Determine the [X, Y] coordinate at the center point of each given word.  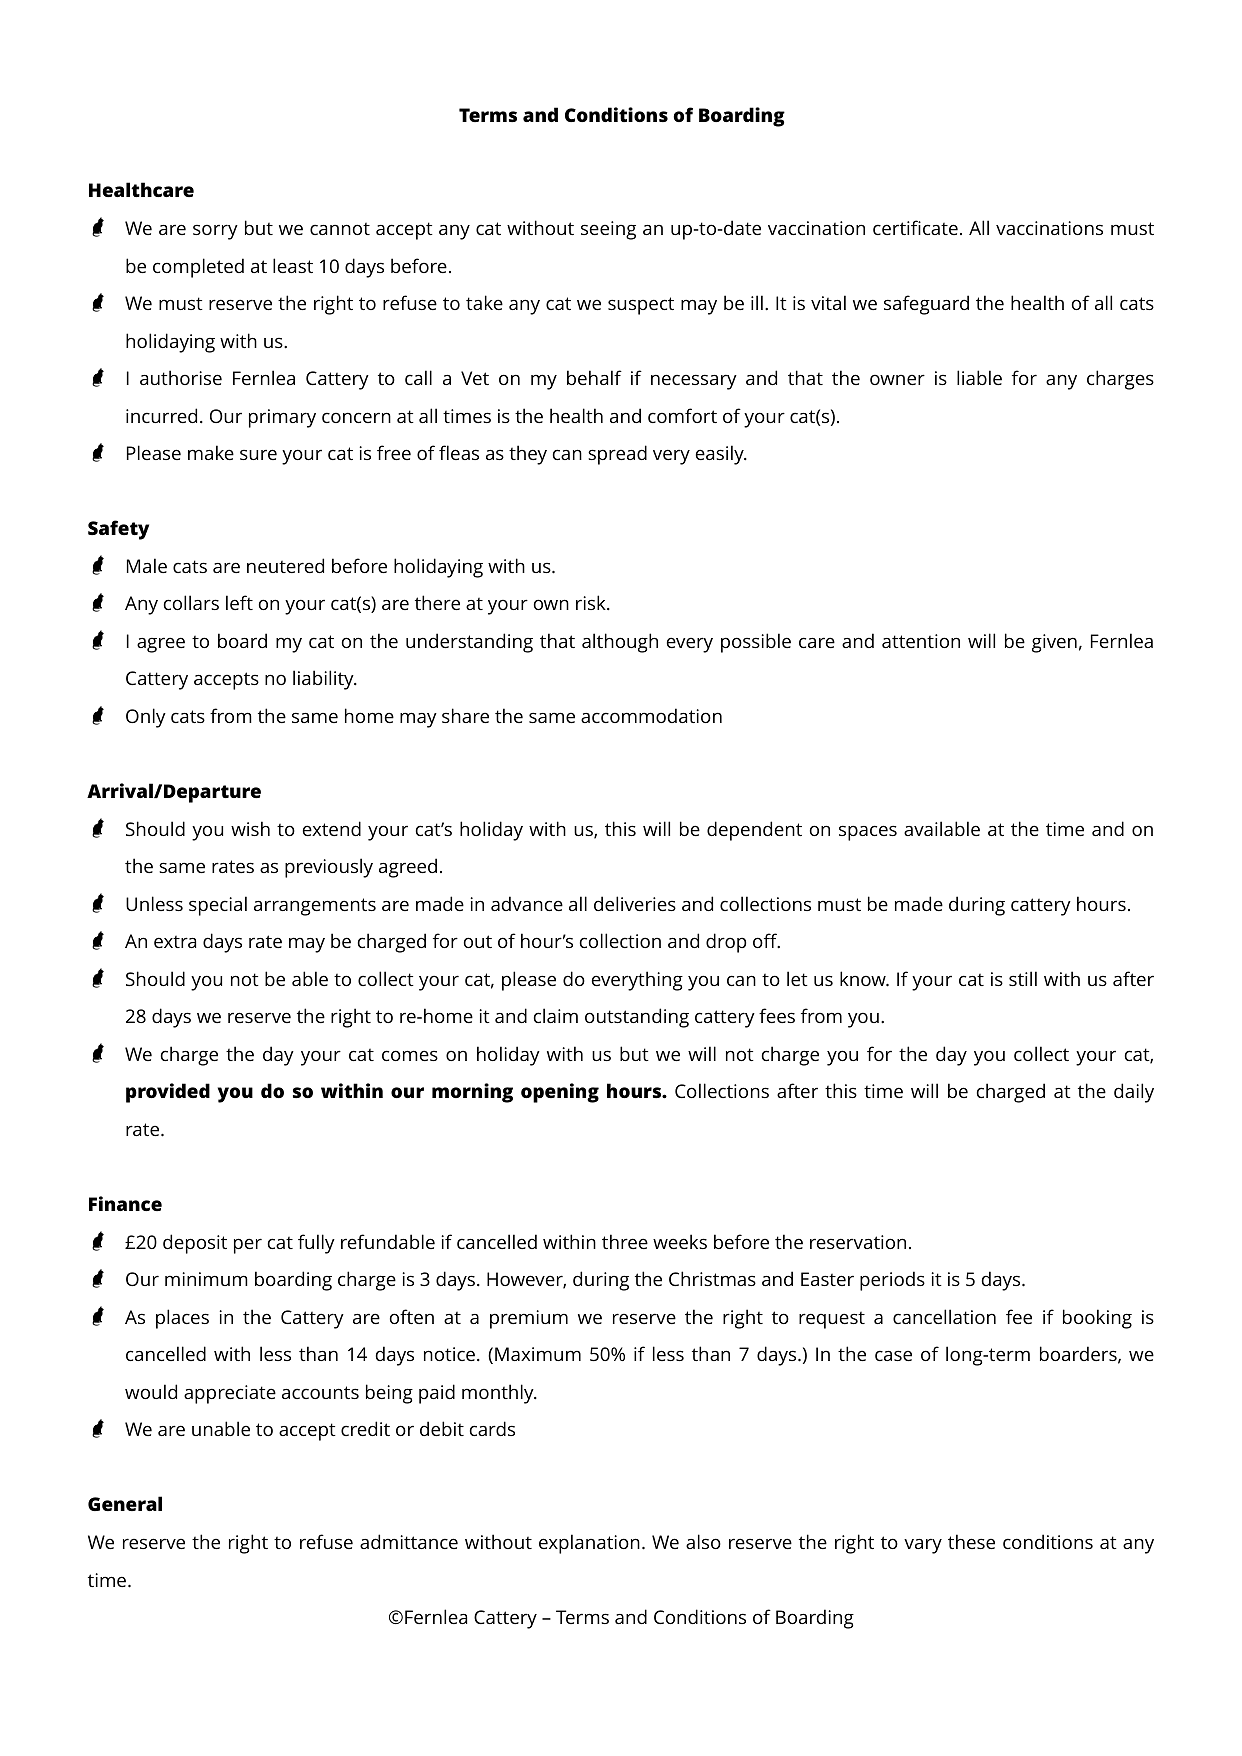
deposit [195, 1244]
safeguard [926, 305]
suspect [641, 306]
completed [198, 268]
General [125, 1503]
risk [592, 602]
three [625, 1241]
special [218, 906]
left [239, 602]
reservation [858, 1242]
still [1023, 978]
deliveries [635, 903]
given [1054, 643]
